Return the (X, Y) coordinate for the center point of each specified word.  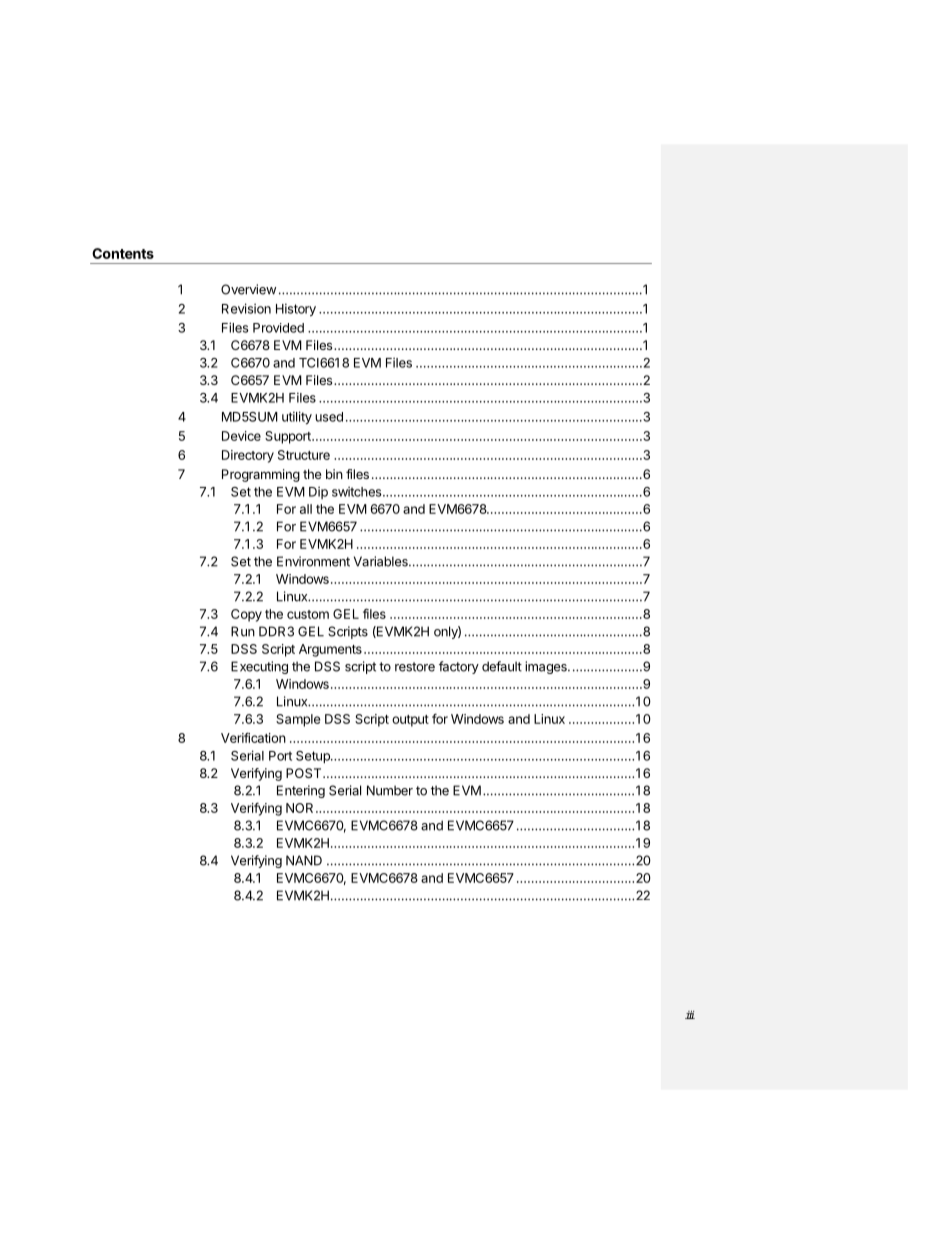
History (296, 309)
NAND (304, 860)
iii (690, 1015)
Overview (248, 289)
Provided (278, 328)
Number (390, 790)
